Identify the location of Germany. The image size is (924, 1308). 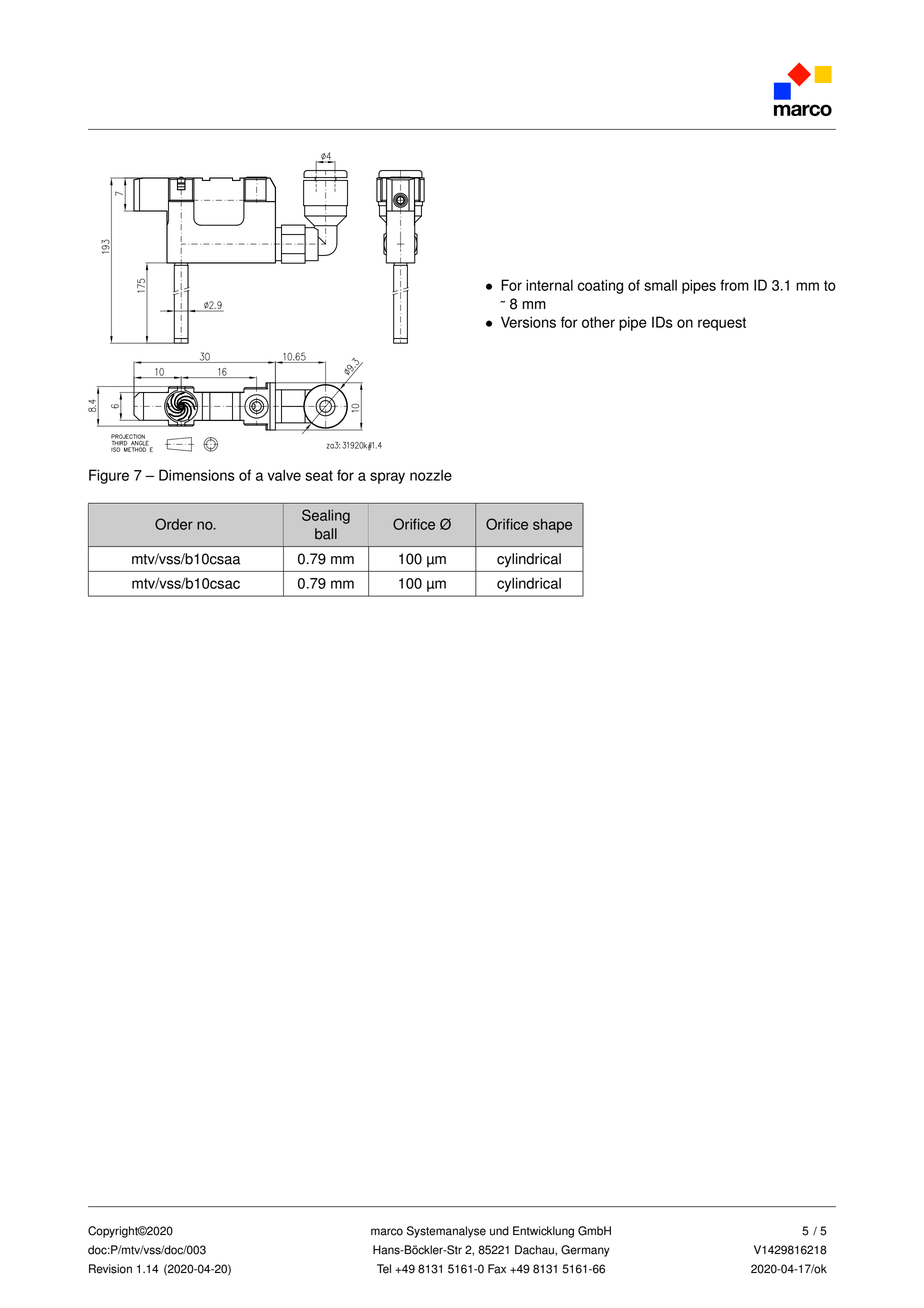
(585, 1251).
